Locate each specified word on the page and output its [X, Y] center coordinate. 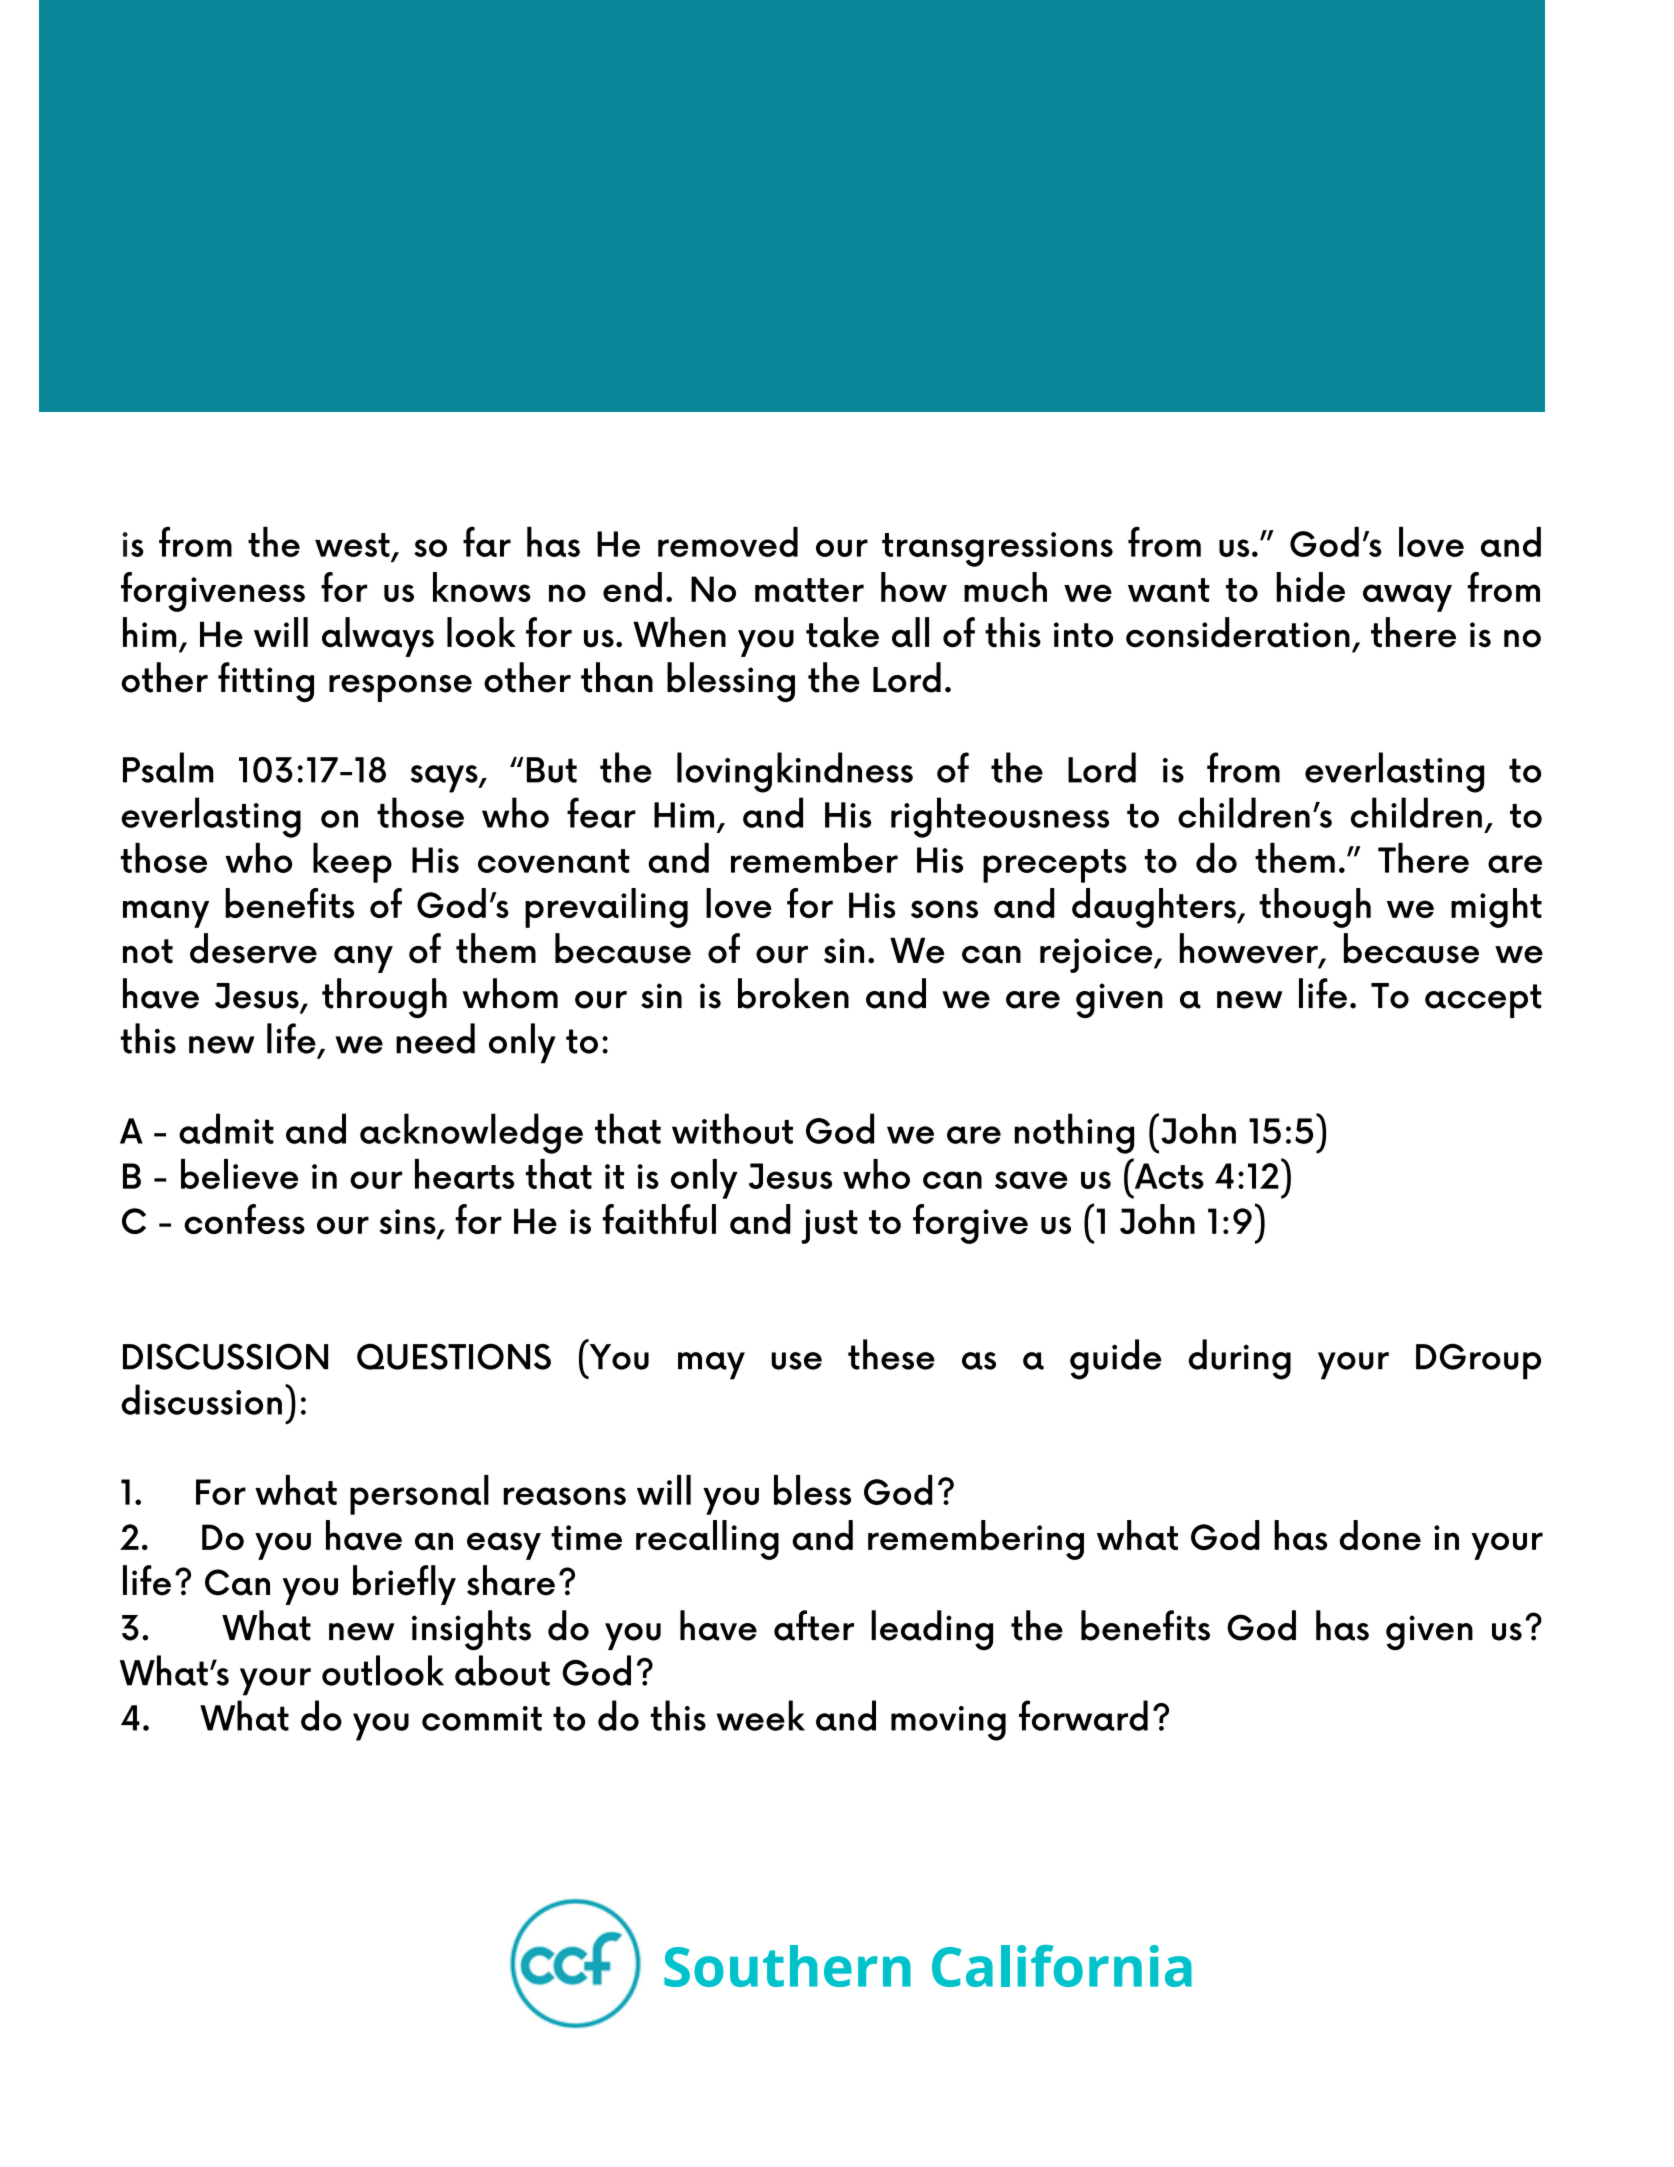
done [1380, 1535]
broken [793, 993]
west [352, 545]
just [829, 1226]
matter [809, 590]
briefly [404, 1585]
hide [1310, 587]
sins [408, 1223]
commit [482, 1718]
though [1315, 908]
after [814, 1625]
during [1240, 1359]
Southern [787, 1966]
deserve [253, 948]
